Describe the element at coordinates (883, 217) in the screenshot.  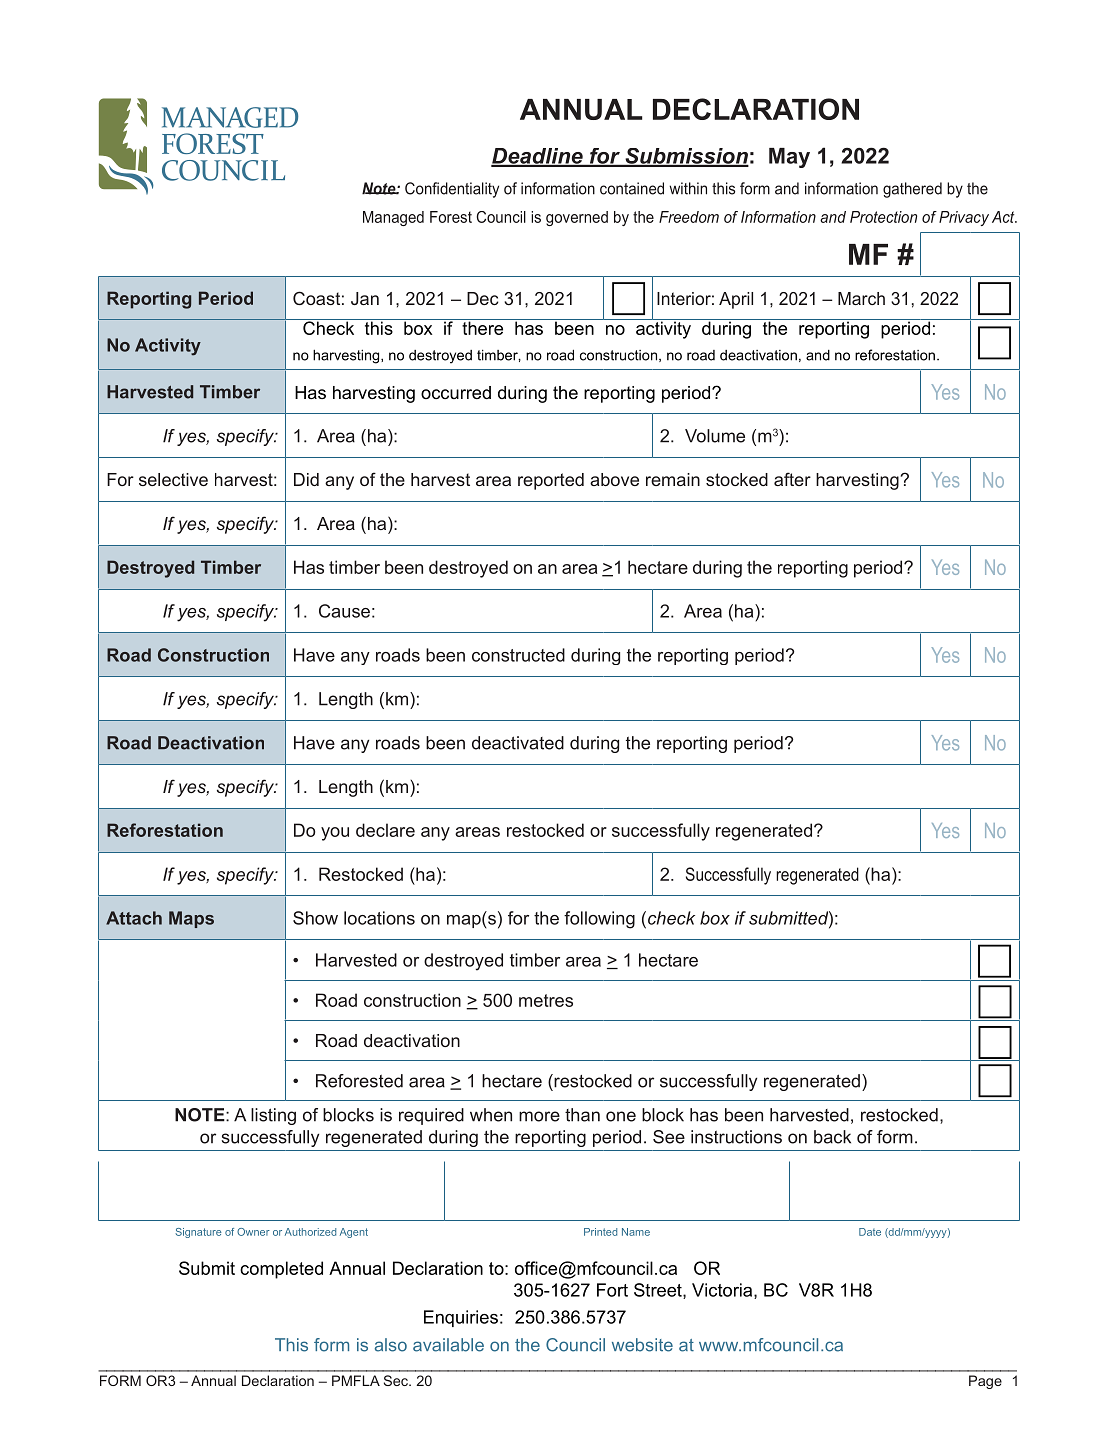
I see `Protection` at that location.
